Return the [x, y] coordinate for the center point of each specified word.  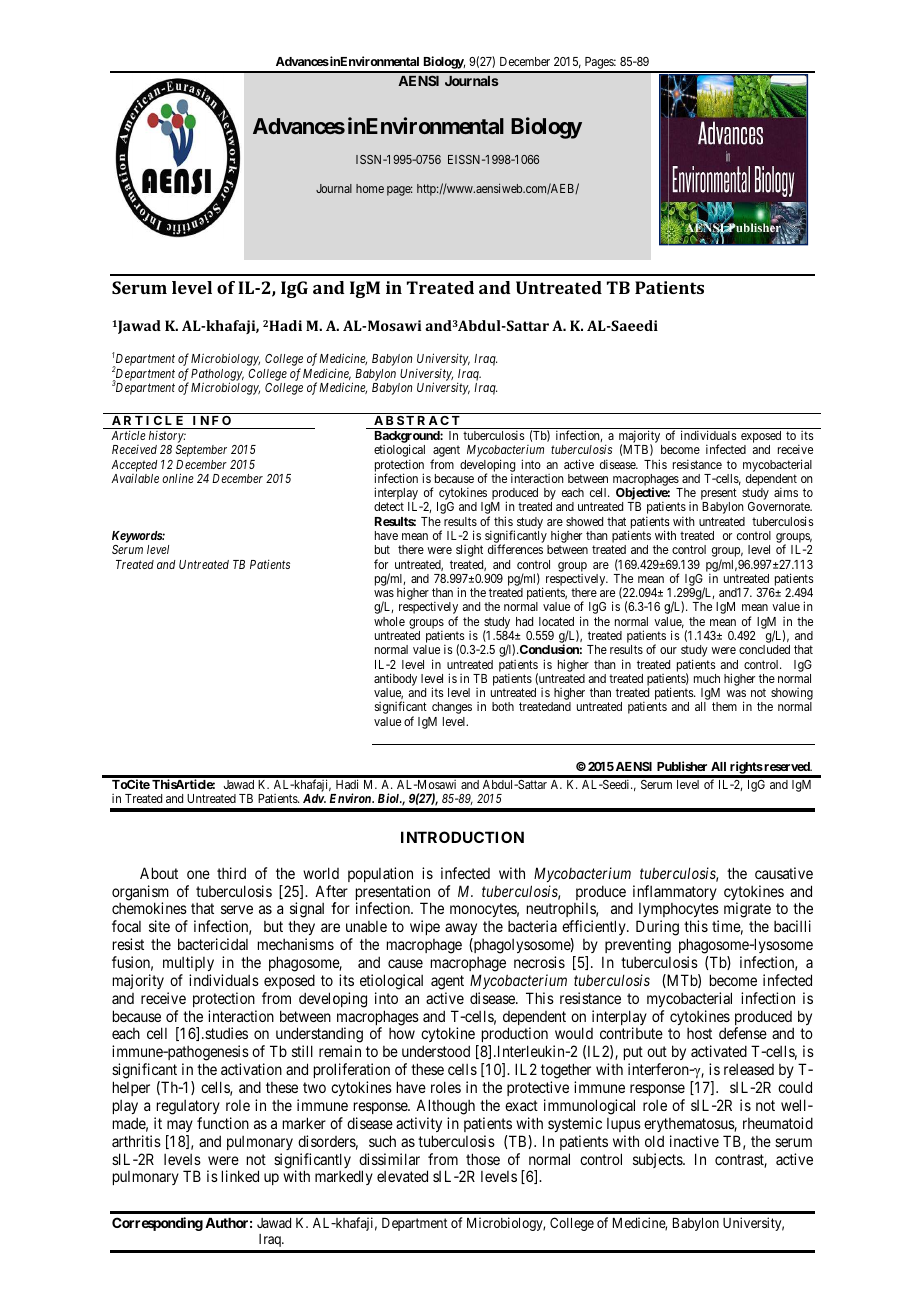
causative [784, 873]
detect [389, 506]
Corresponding [157, 1224]
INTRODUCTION [462, 837]
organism [140, 894]
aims [786, 492]
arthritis [136, 1141]
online [177, 478]
